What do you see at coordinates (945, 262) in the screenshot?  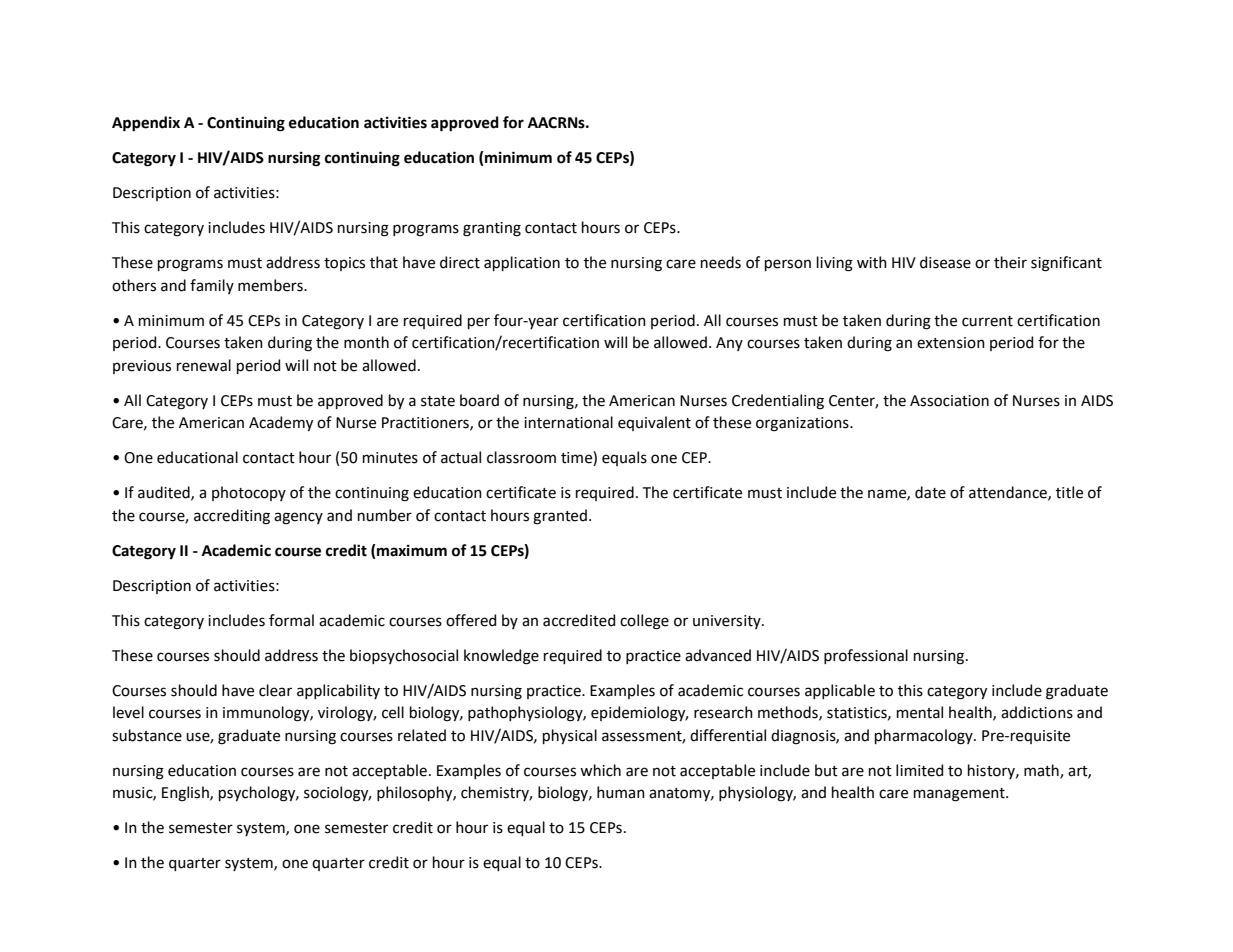 I see `disease` at bounding box center [945, 262].
